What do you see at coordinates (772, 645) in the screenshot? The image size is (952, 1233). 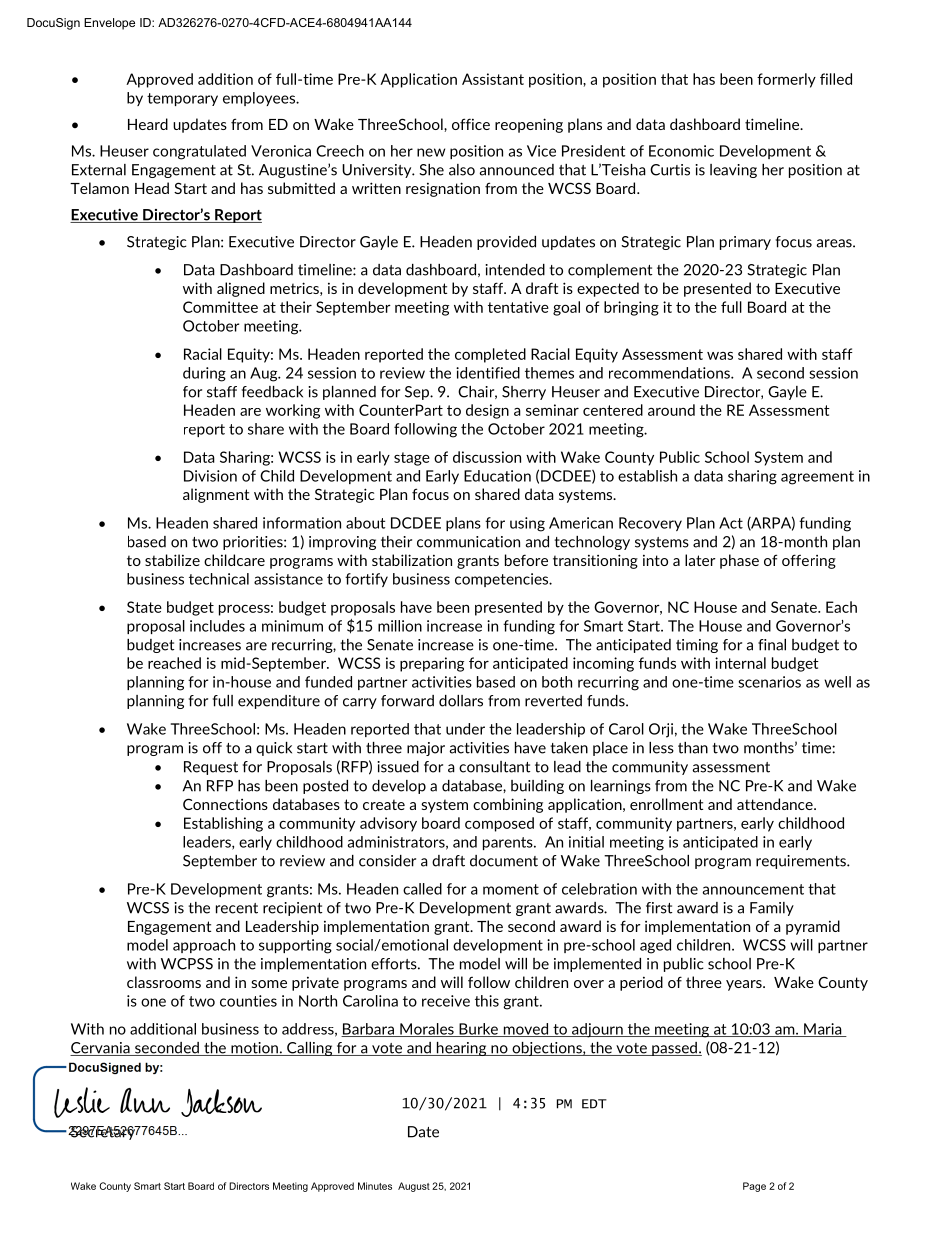 I see `final` at bounding box center [772, 645].
